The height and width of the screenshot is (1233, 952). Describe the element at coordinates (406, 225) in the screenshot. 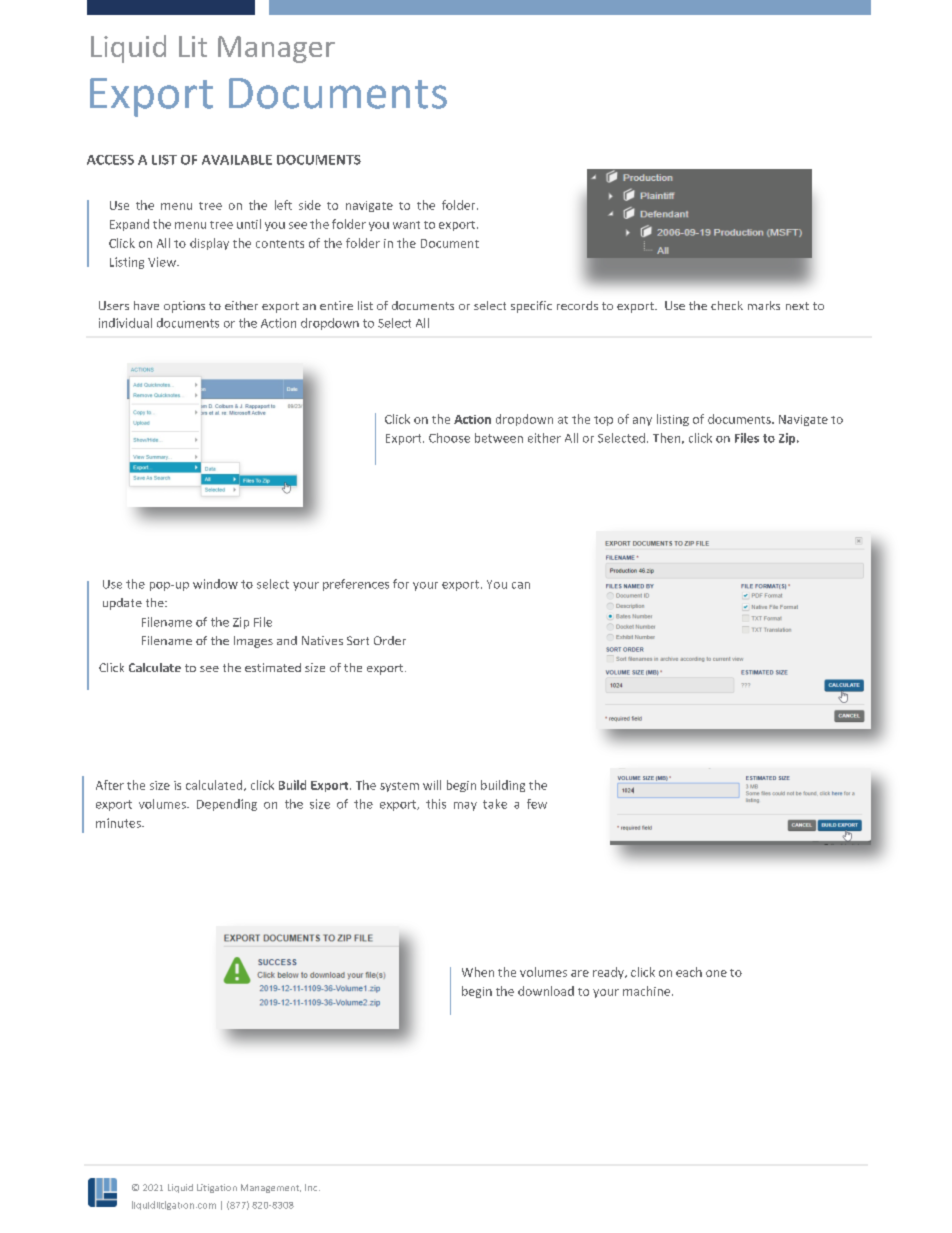

I see `want` at that location.
